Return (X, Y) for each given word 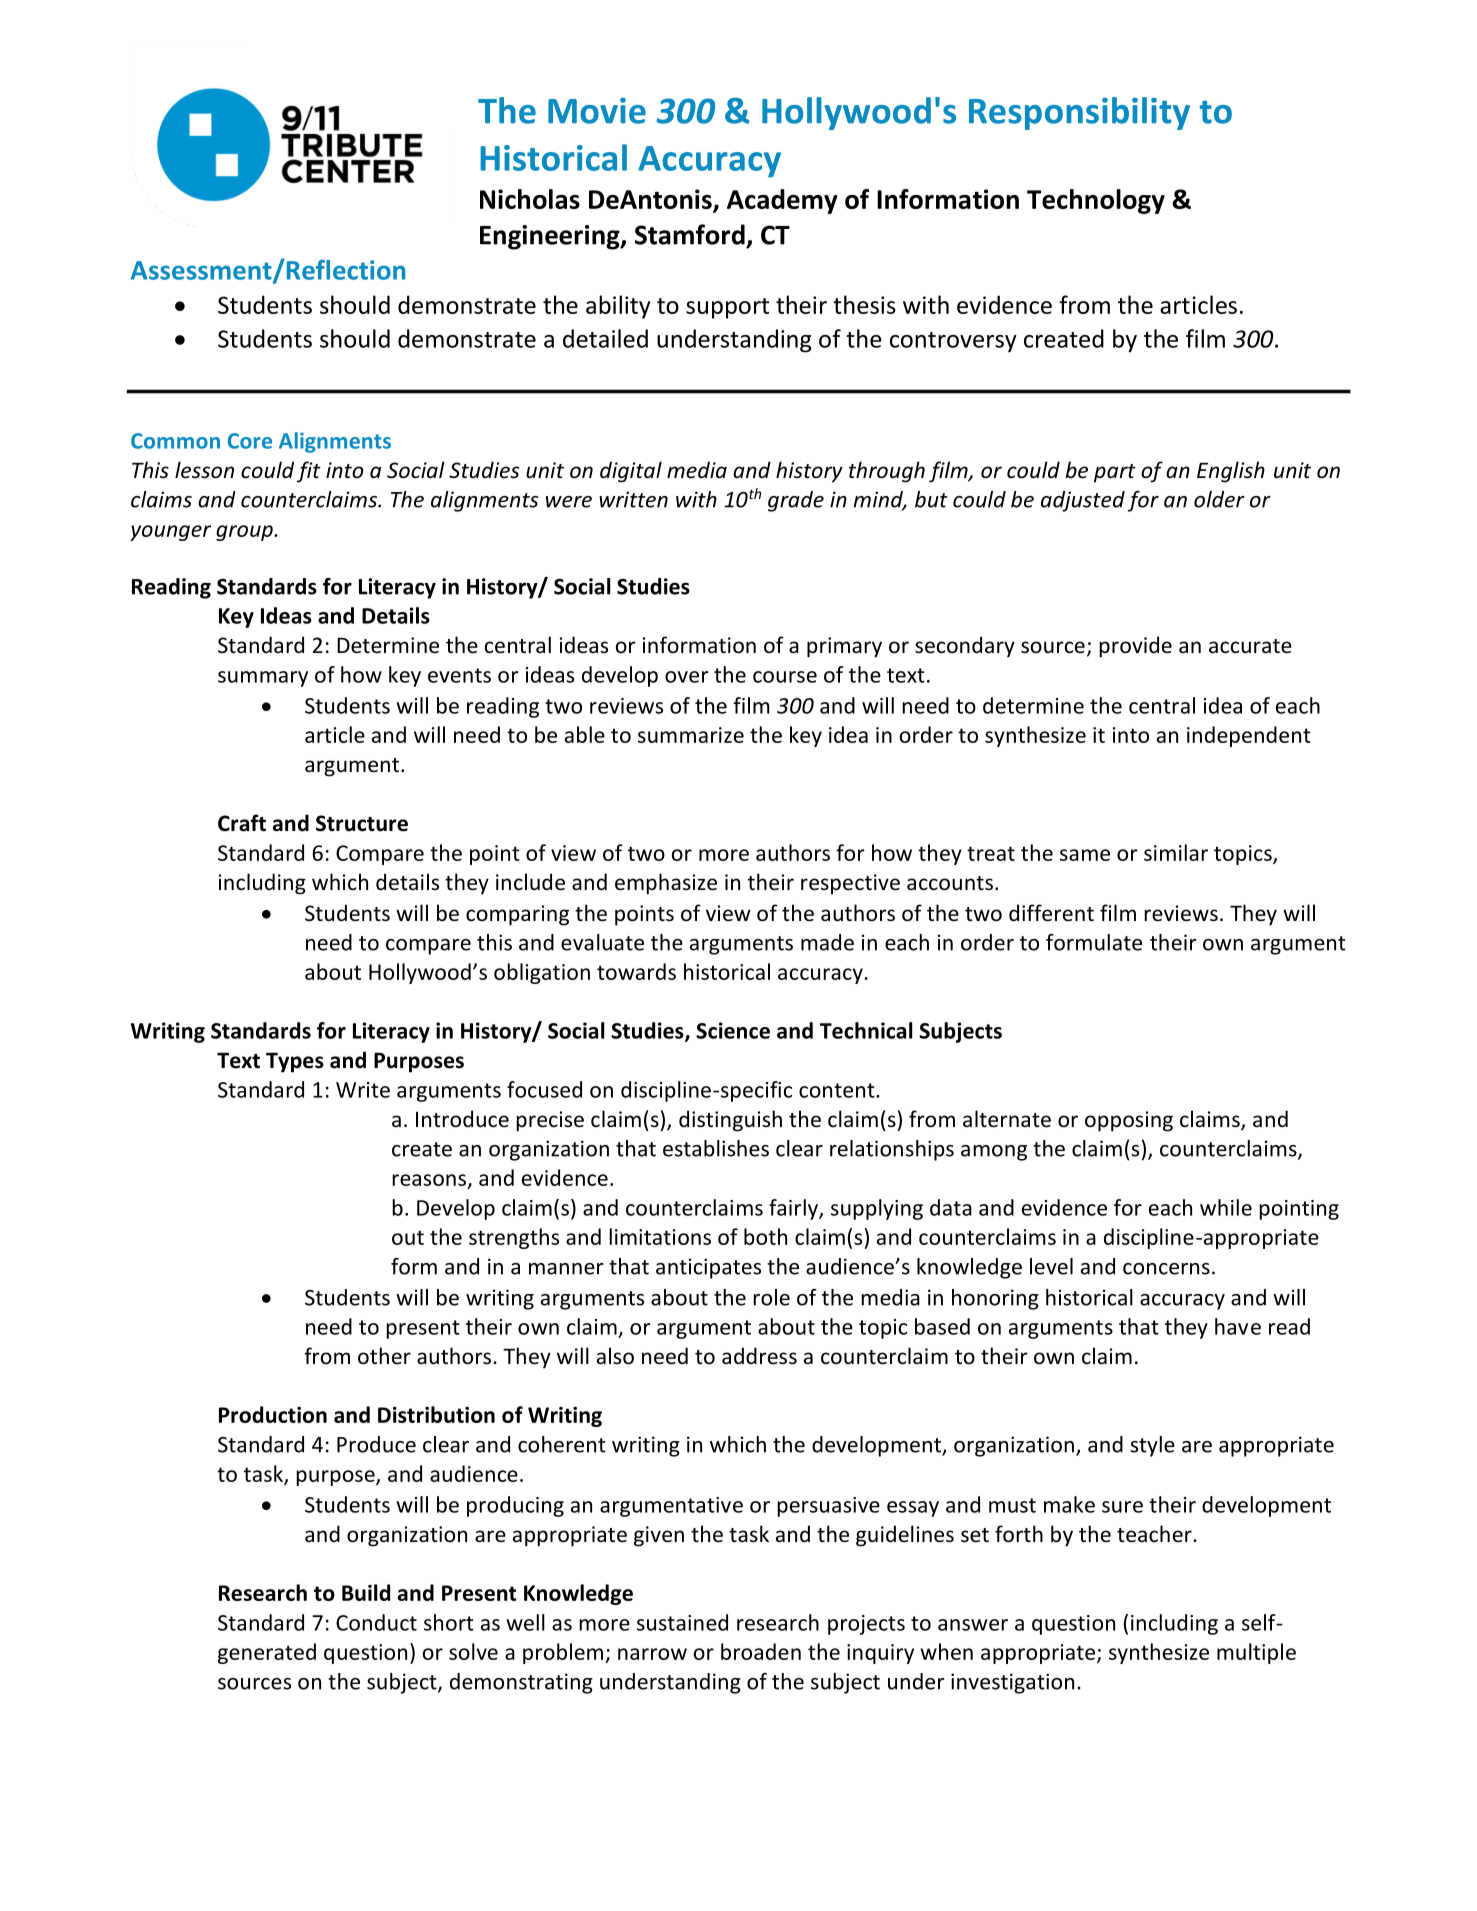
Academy (782, 201)
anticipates (708, 1268)
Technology (1096, 201)
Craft (242, 823)
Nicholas (530, 199)
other (384, 1355)
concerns (1166, 1269)
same (1085, 855)
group (245, 533)
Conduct (376, 1622)
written (633, 499)
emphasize (666, 884)
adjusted (1083, 501)
